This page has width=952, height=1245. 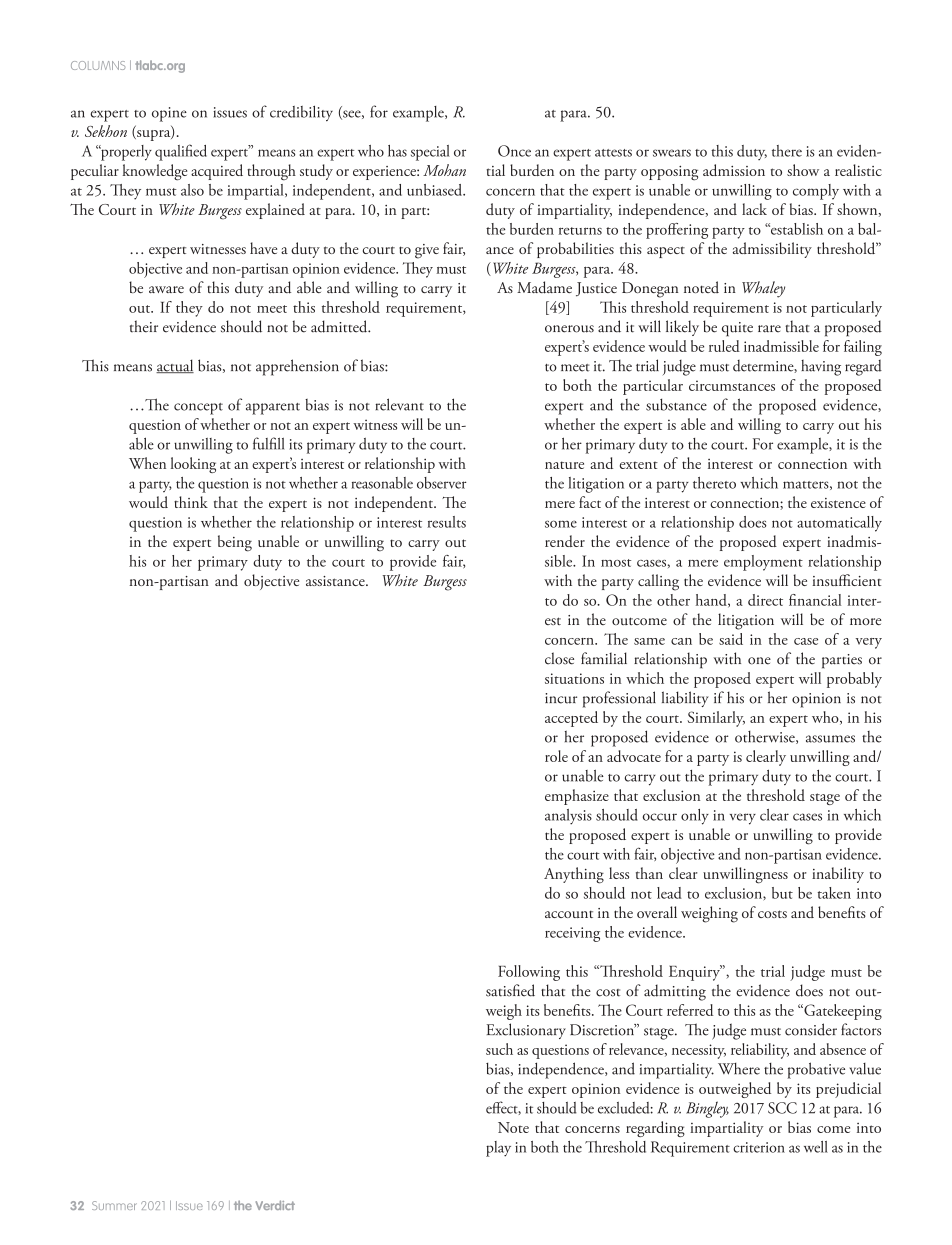 What do you see at coordinates (759, 1147) in the page?
I see `criterion` at bounding box center [759, 1147].
